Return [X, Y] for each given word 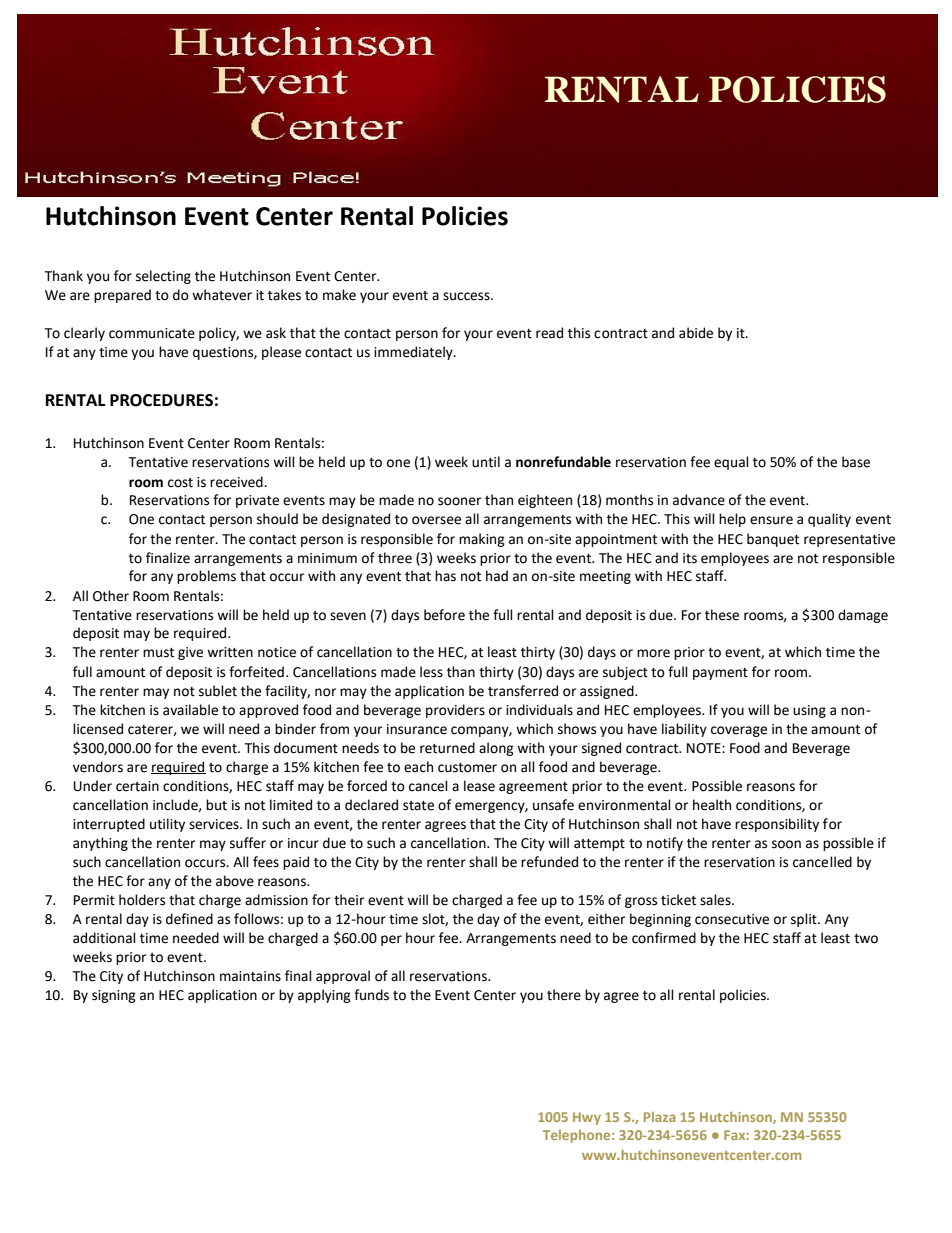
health [712, 805]
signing [114, 996]
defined [189, 919]
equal [731, 463]
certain [137, 786]
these [722, 615]
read [549, 333]
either [606, 919]
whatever [222, 295]
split [805, 920]
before [444, 615]
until [486, 462]
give [190, 653]
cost [180, 483]
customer [467, 768]
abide [696, 333]
